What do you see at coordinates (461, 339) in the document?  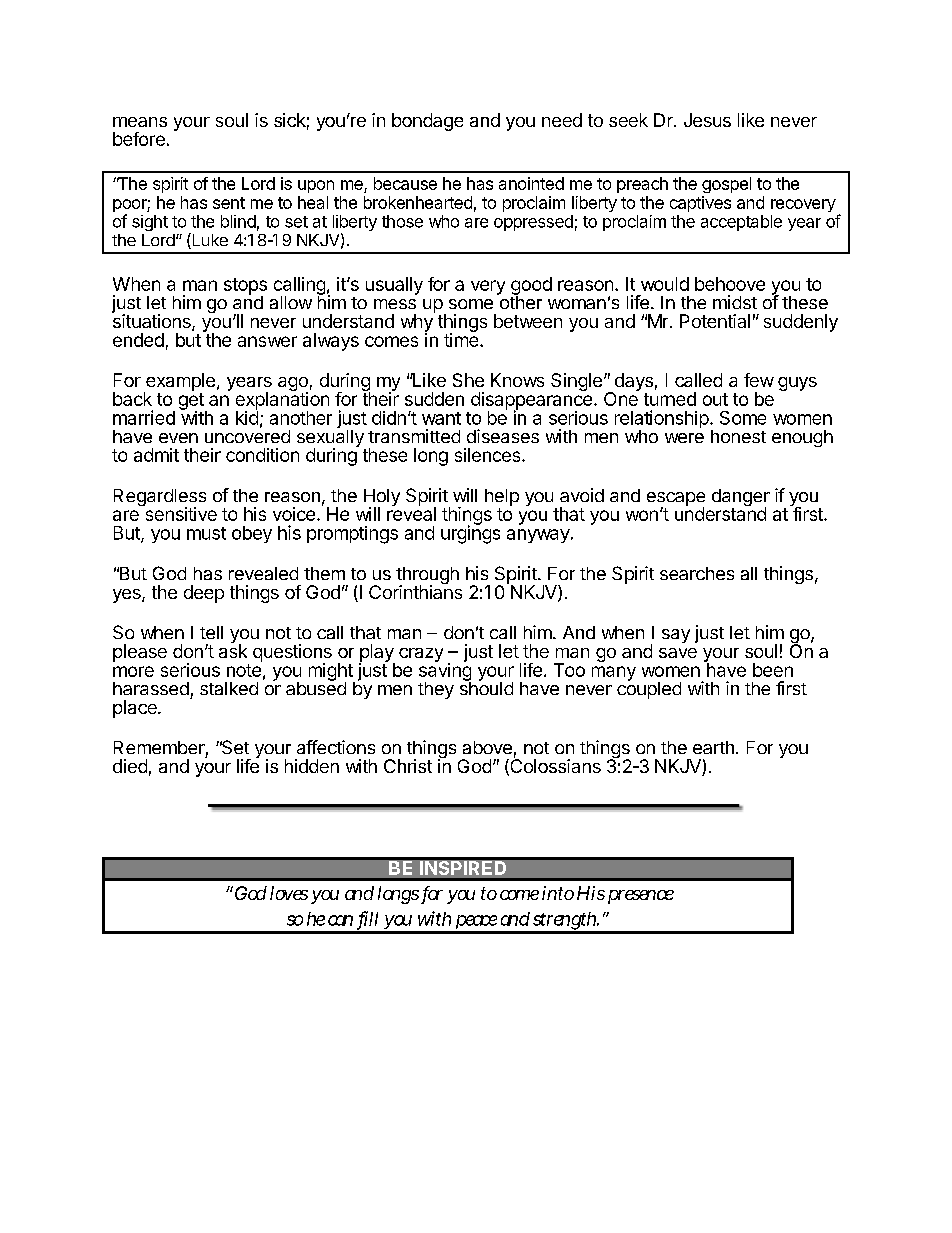 I see `time` at bounding box center [461, 339].
